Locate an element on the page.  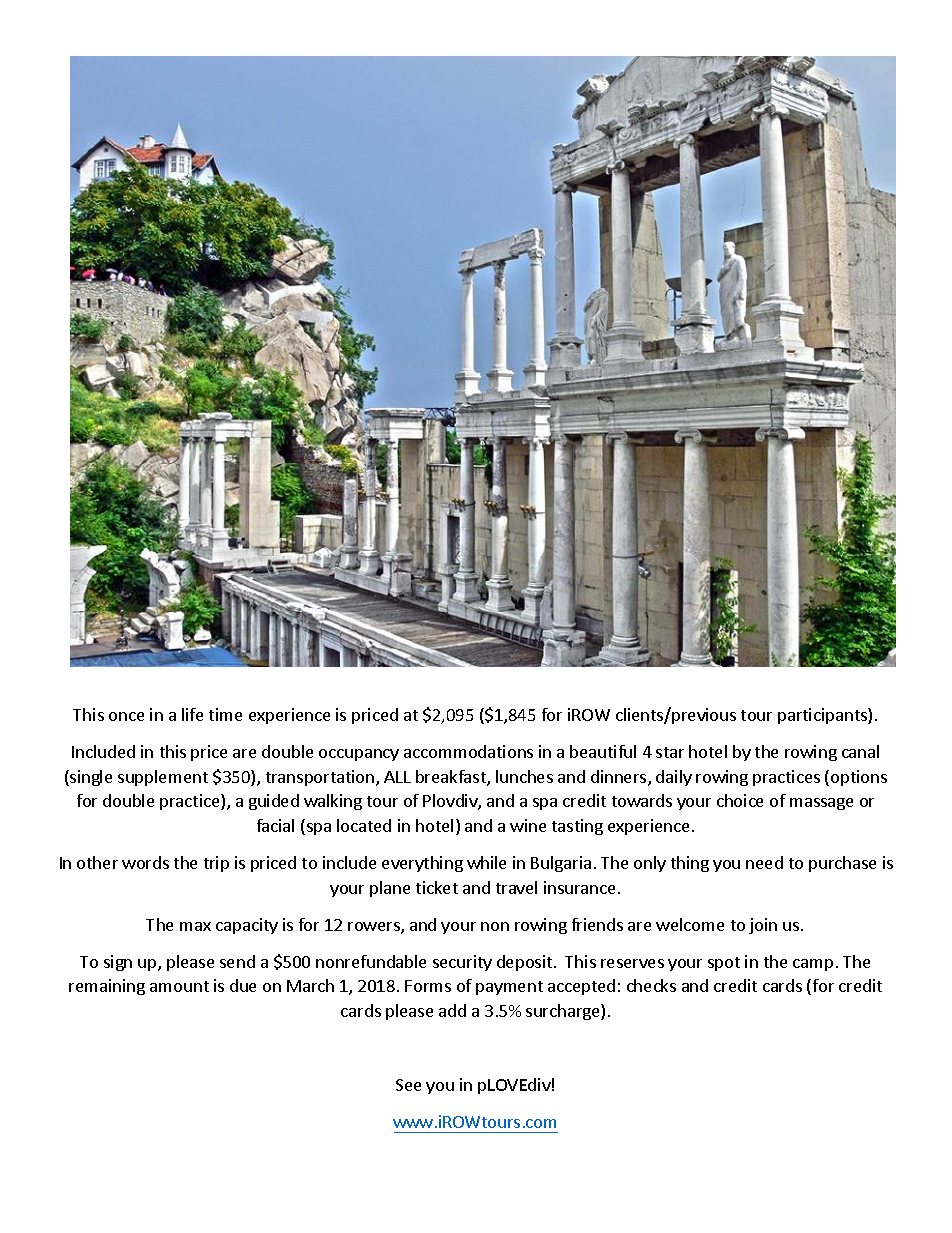
need is located at coordinates (764, 862).
